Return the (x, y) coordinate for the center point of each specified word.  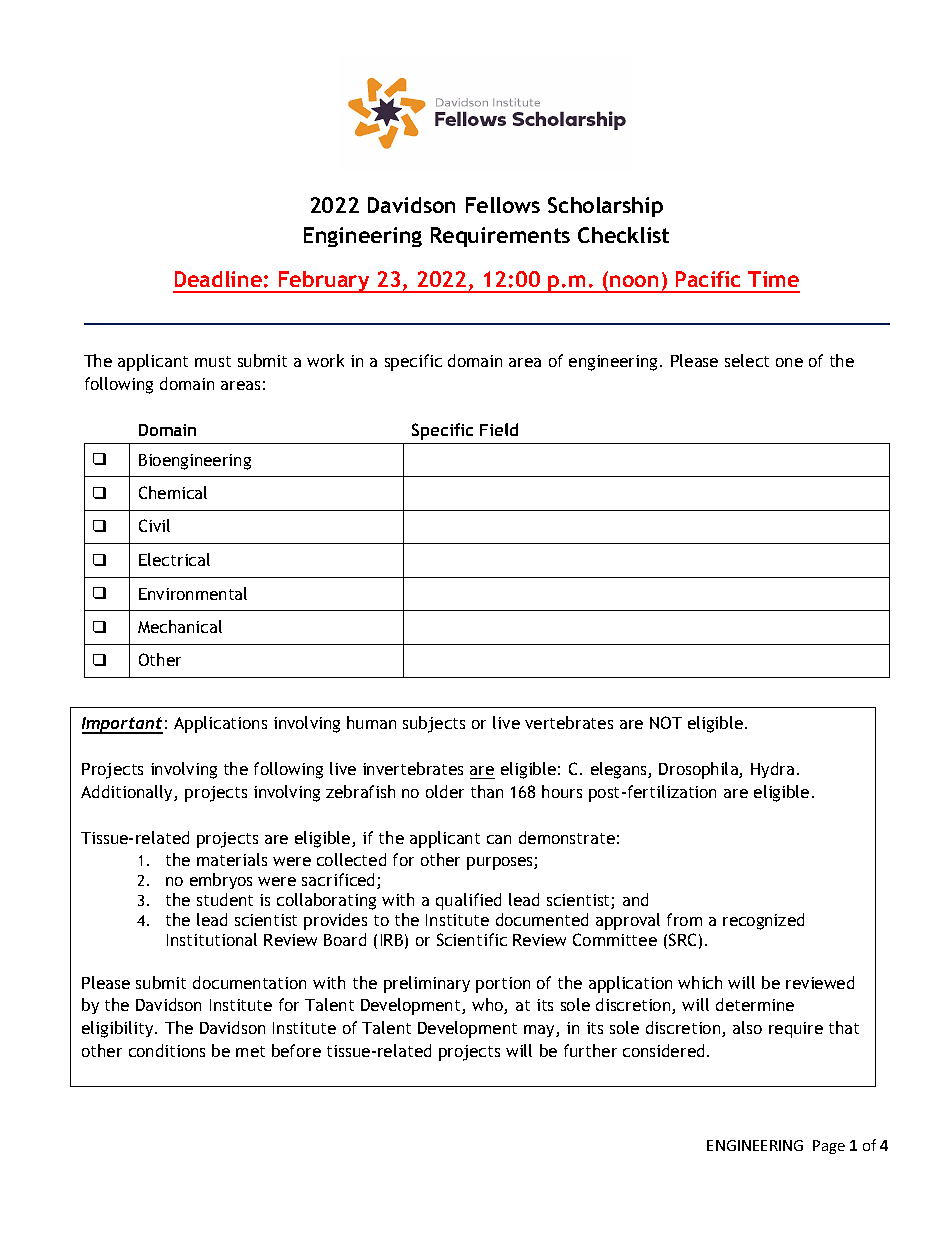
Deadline (218, 279)
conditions (167, 1050)
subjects (434, 724)
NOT (666, 722)
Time (773, 279)
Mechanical (180, 626)
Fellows (503, 205)
